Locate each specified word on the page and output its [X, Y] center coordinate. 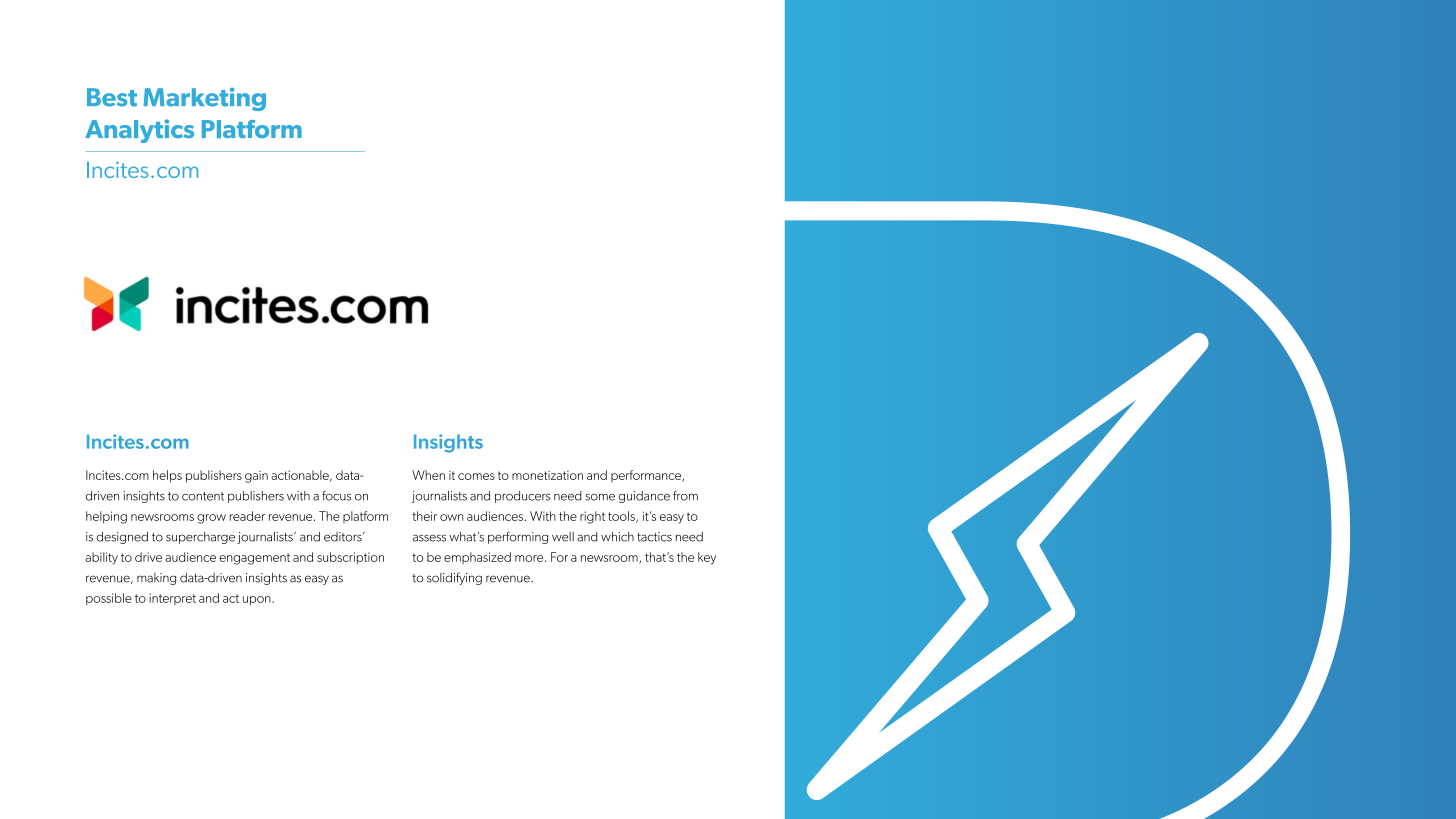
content [203, 496]
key [707, 558]
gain [256, 477]
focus [336, 495]
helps [167, 476]
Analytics [139, 131]
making [156, 579]
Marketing [205, 99]
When [428, 475]
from [685, 495]
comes [476, 476]
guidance [644, 497]
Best [112, 97]
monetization [547, 475]
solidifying [454, 578]
